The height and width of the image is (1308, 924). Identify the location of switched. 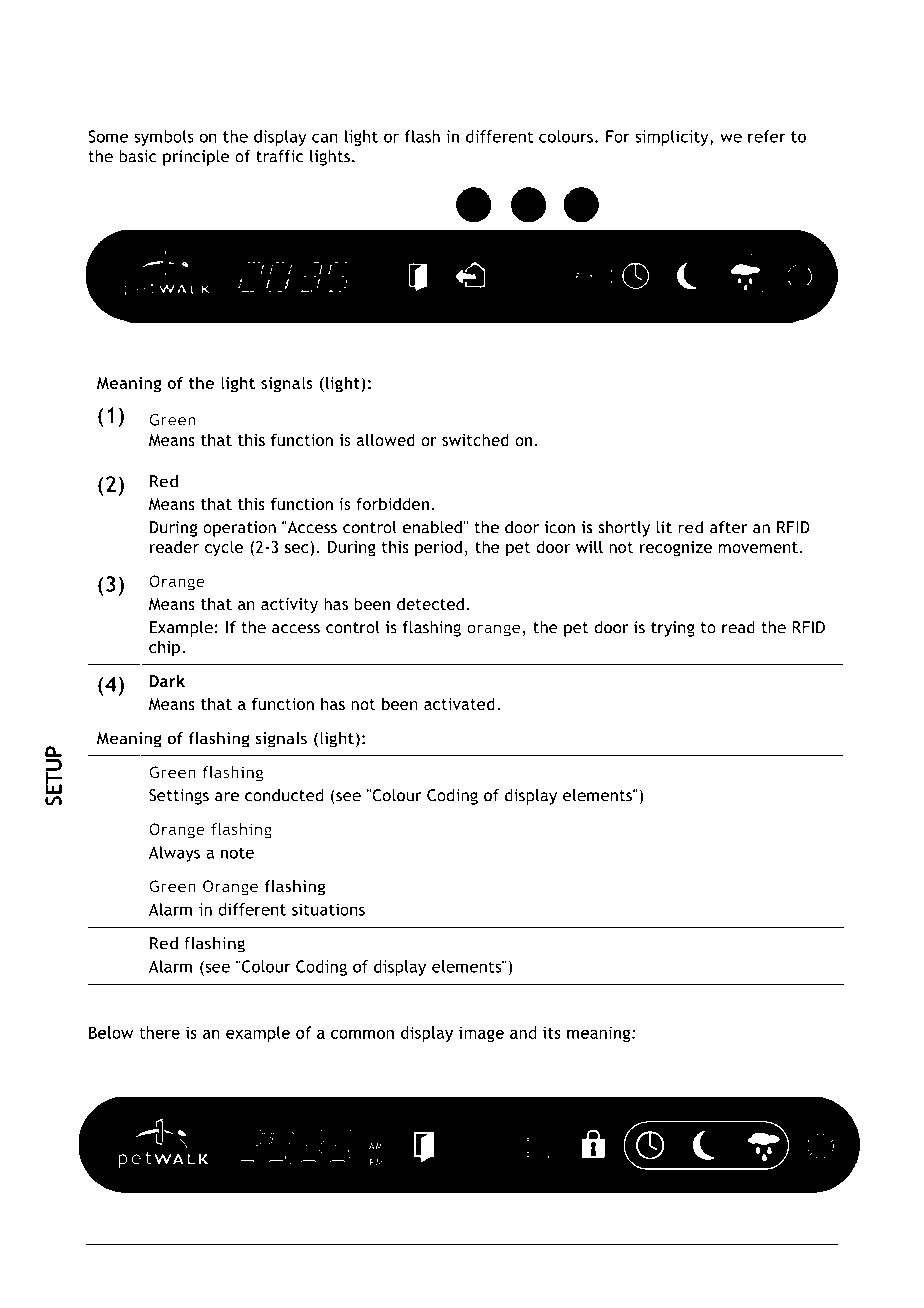
(475, 439).
